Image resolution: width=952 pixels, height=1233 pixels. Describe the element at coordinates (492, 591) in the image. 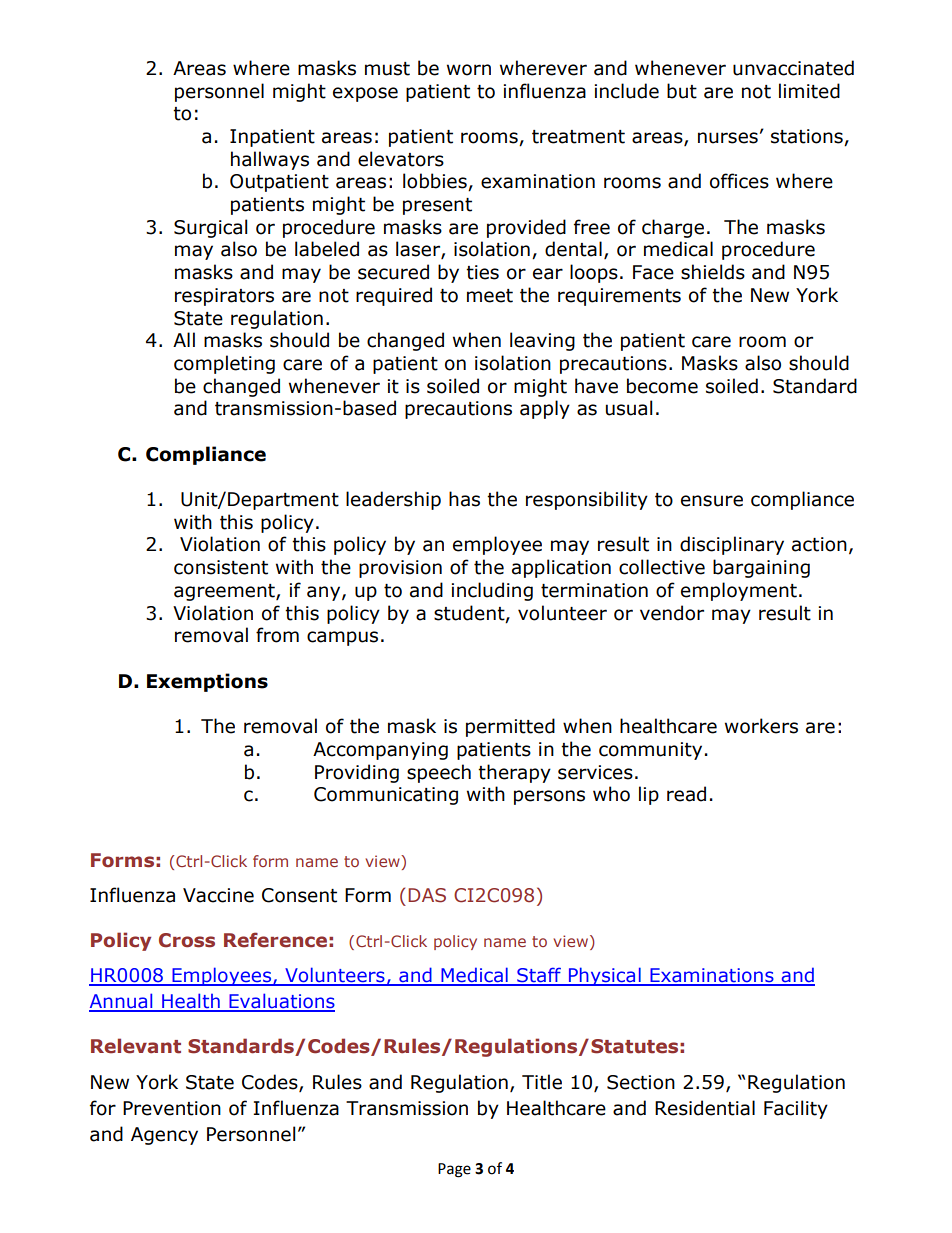

I see `including` at that location.
